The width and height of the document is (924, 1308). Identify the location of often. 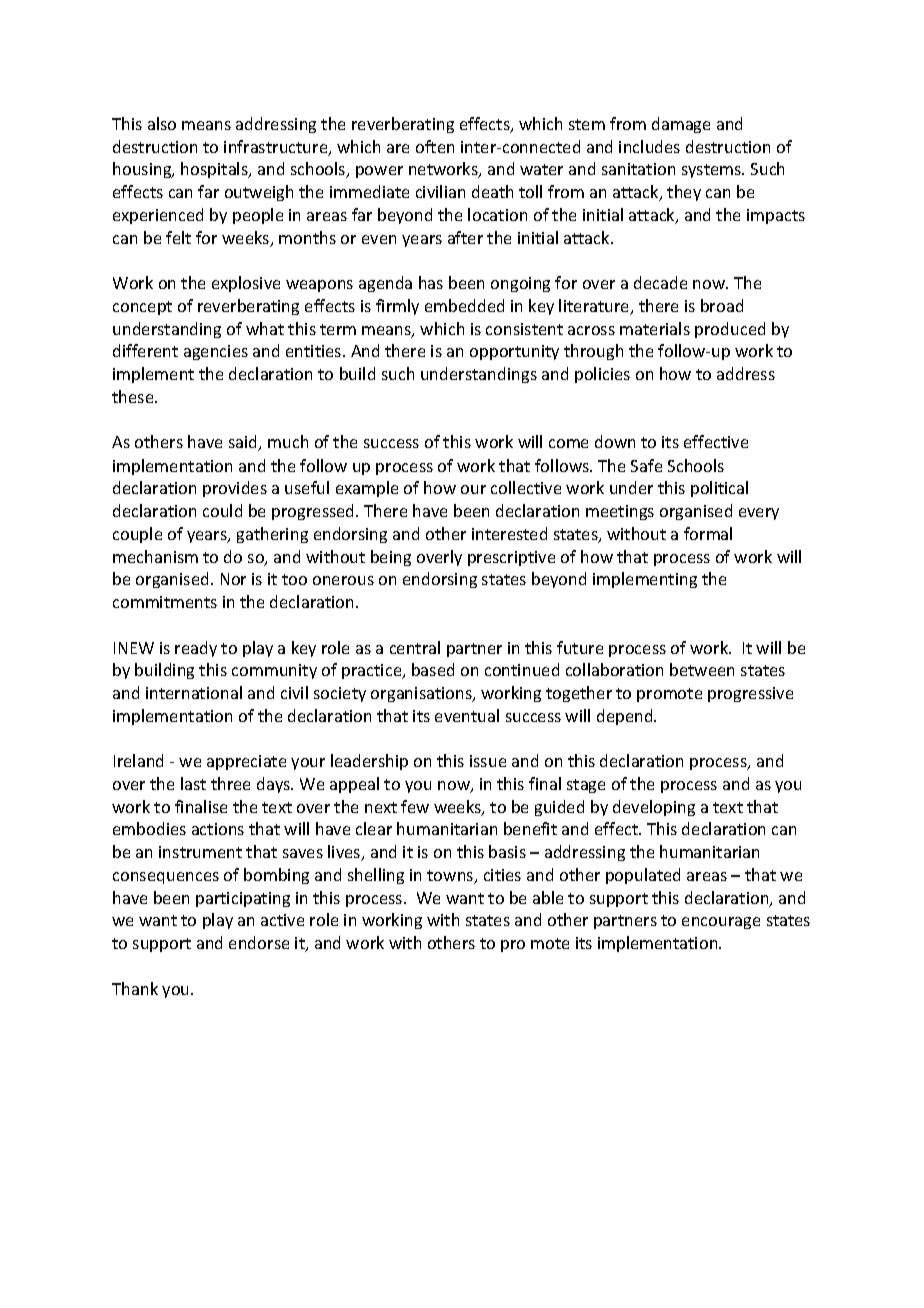
(435, 146).
